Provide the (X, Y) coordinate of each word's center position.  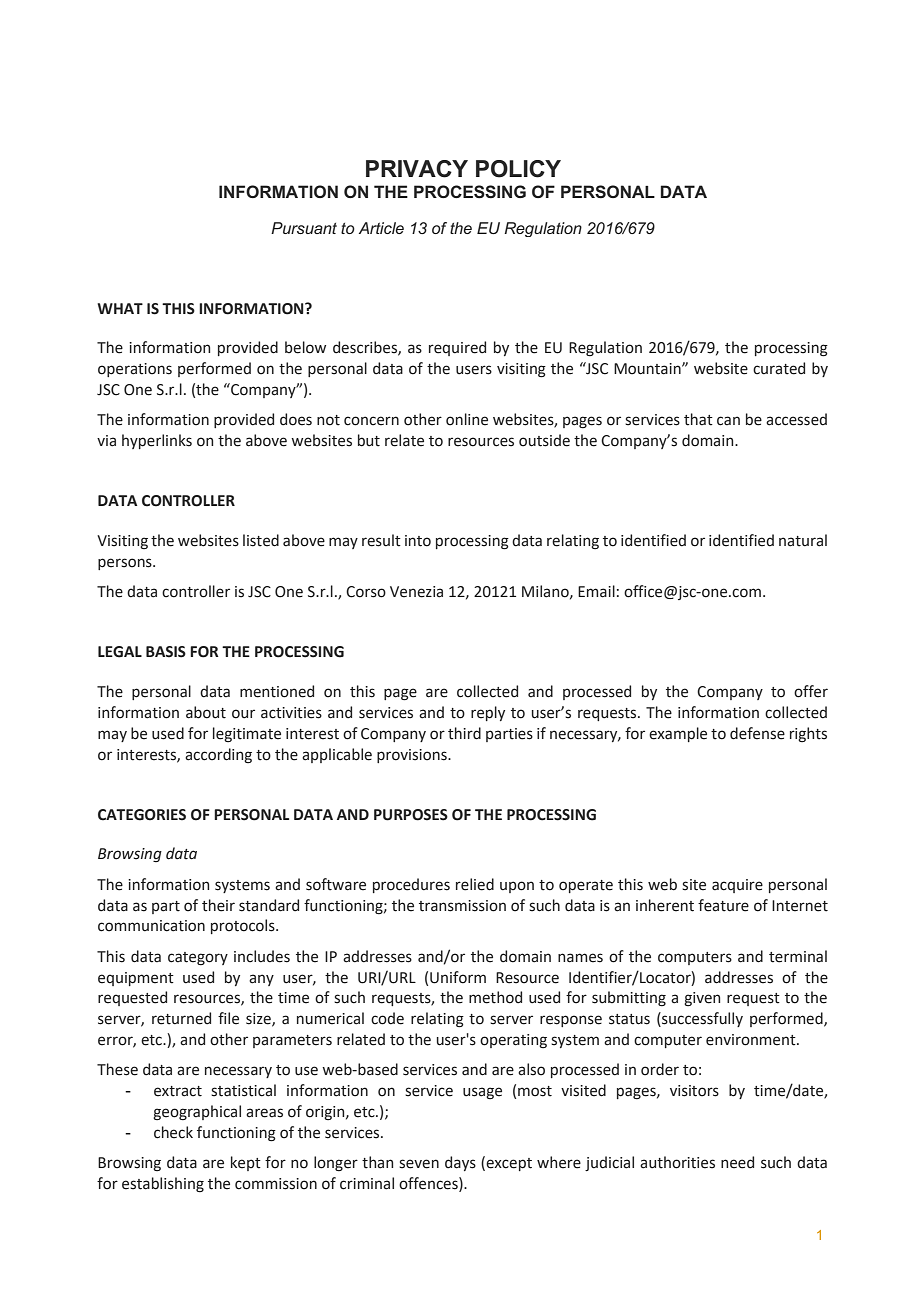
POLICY (518, 169)
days (460, 1163)
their (218, 905)
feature (723, 905)
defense (757, 733)
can (728, 421)
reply (488, 713)
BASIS (166, 652)
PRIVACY (417, 169)
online (467, 419)
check (173, 1132)
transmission (462, 906)
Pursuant (304, 228)
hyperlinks (157, 441)
